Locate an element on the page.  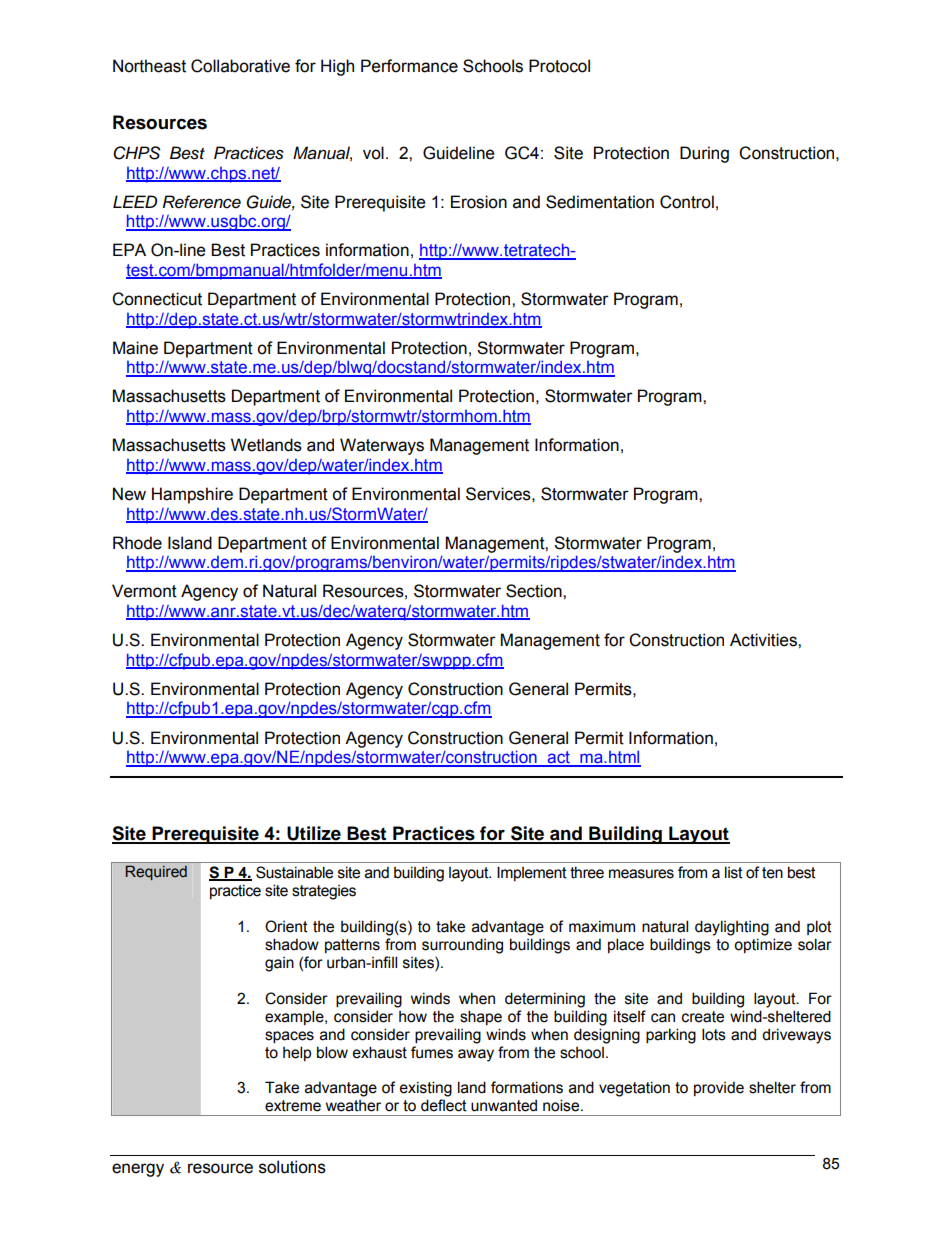
energy is located at coordinates (138, 1170).
